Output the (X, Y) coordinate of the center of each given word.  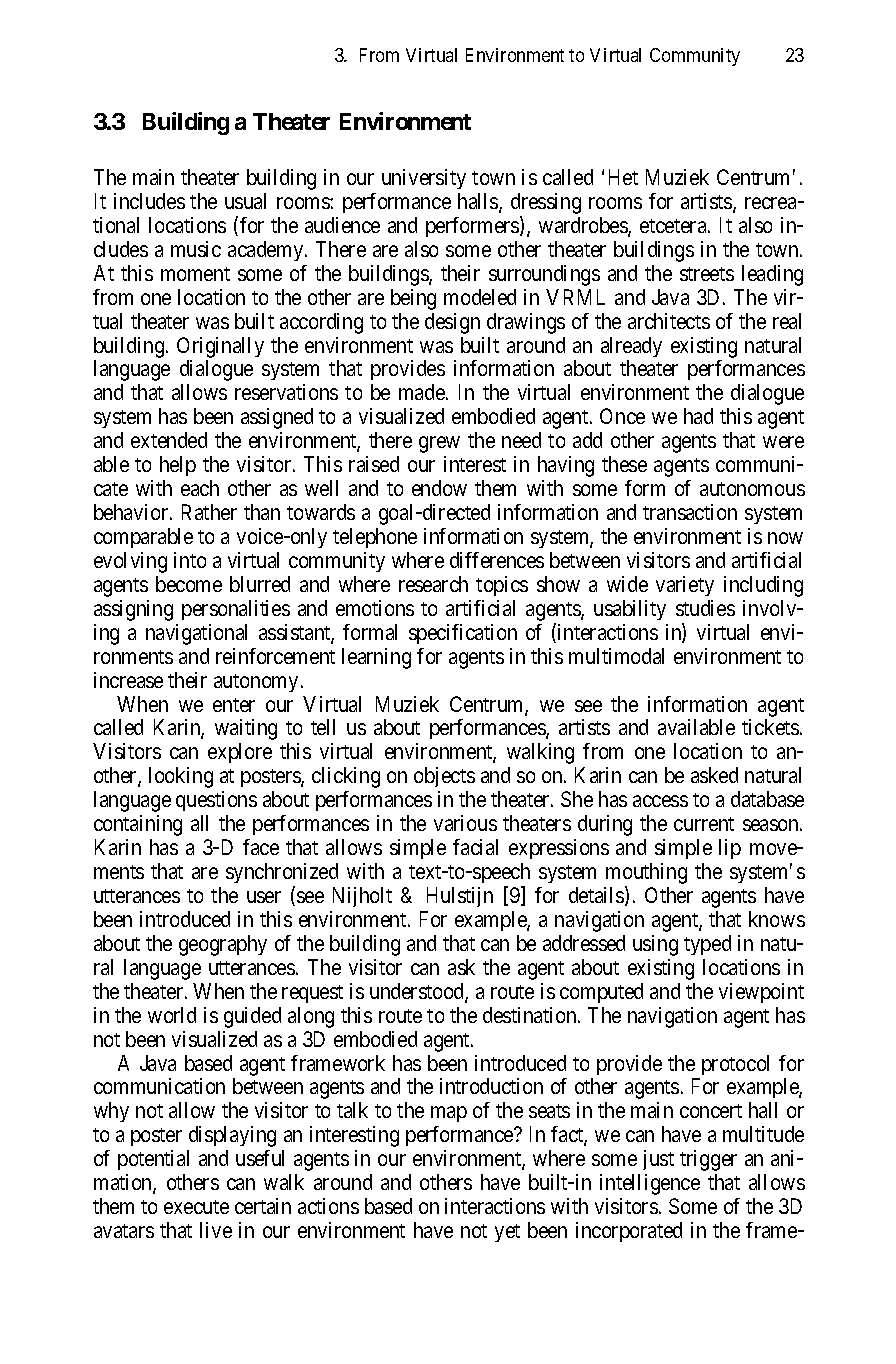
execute (196, 1207)
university (424, 179)
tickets (770, 727)
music (196, 249)
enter (234, 705)
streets (707, 274)
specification (463, 634)
